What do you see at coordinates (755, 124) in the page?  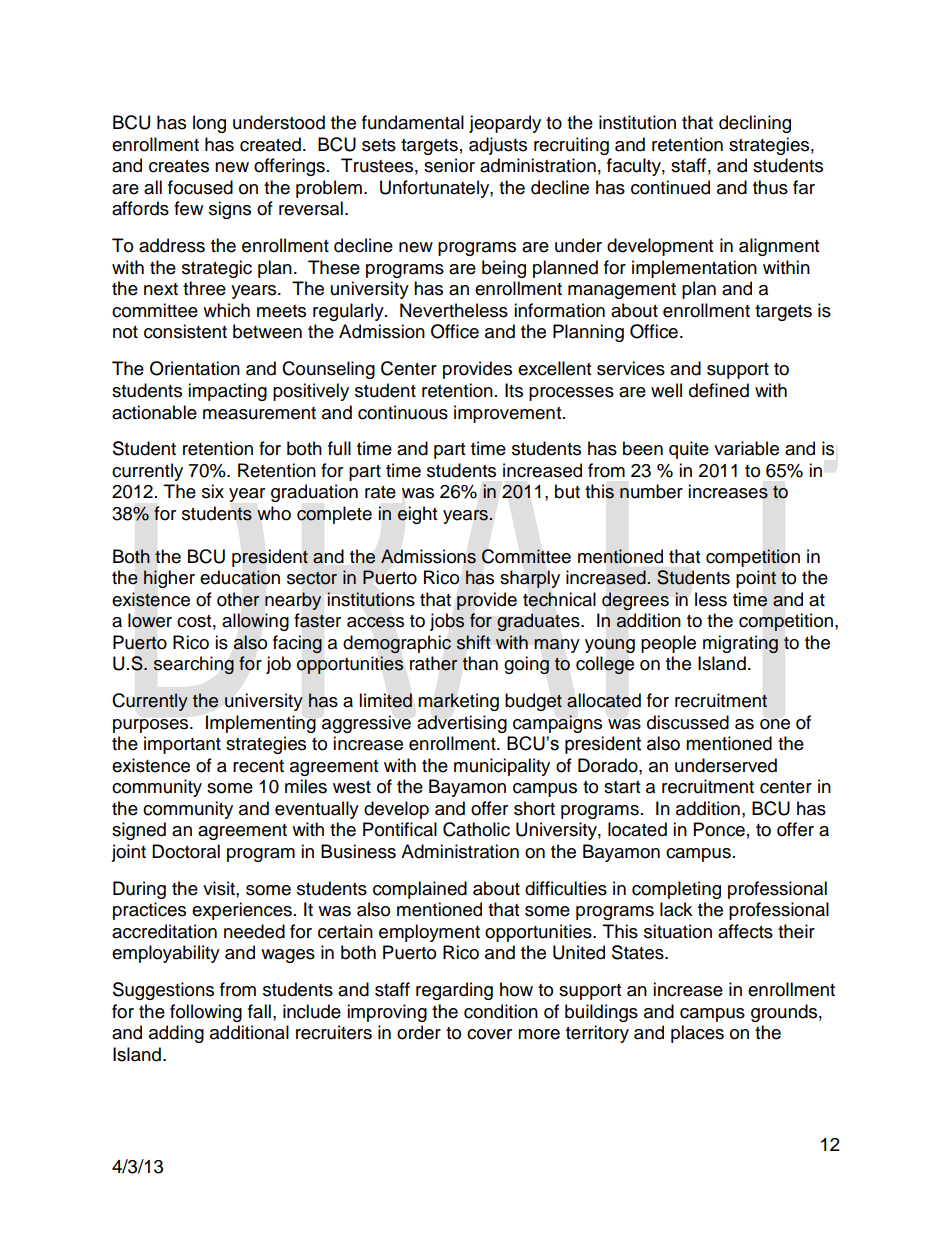 I see `declining` at bounding box center [755, 124].
